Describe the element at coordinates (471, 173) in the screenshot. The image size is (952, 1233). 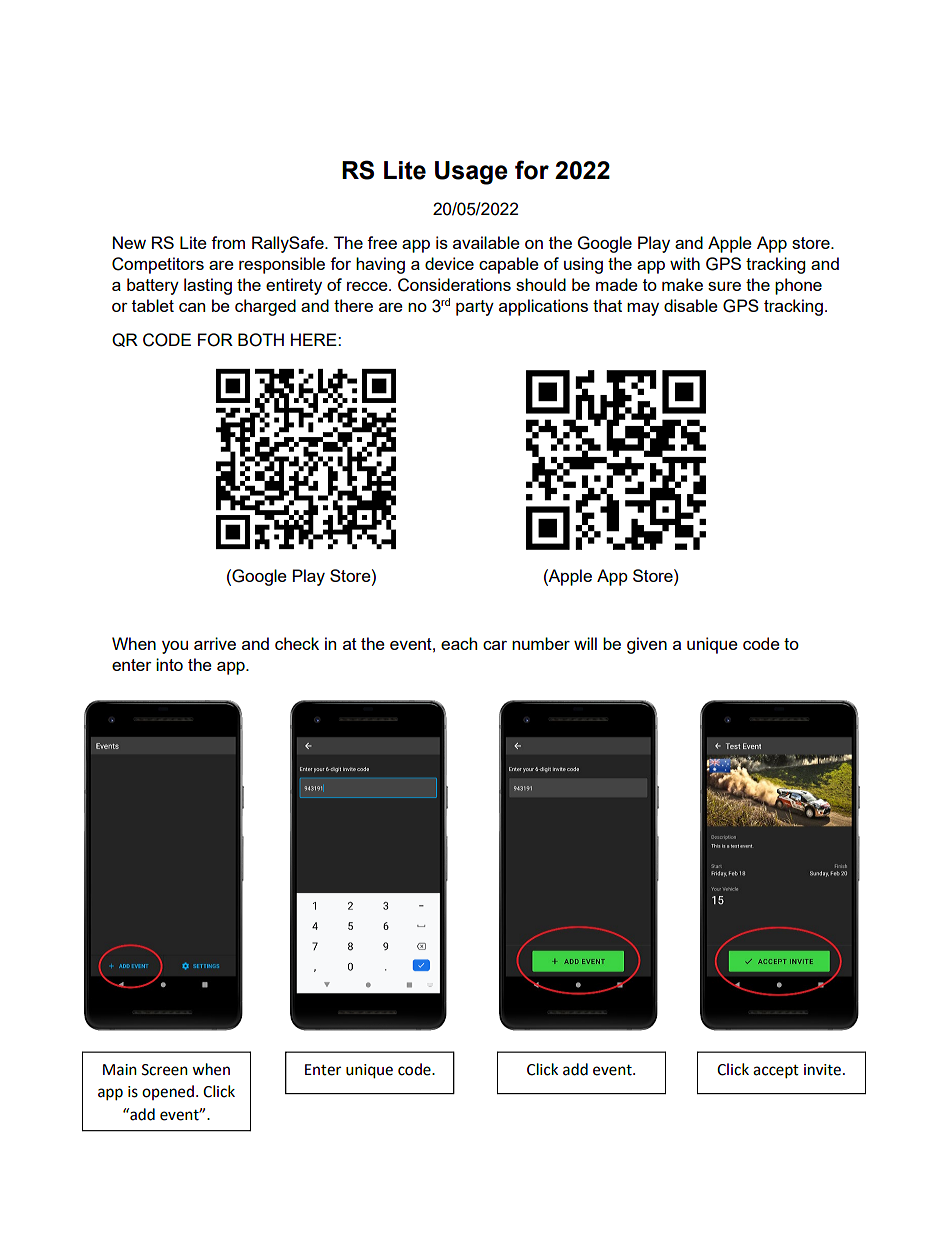
I see `Usage` at that location.
